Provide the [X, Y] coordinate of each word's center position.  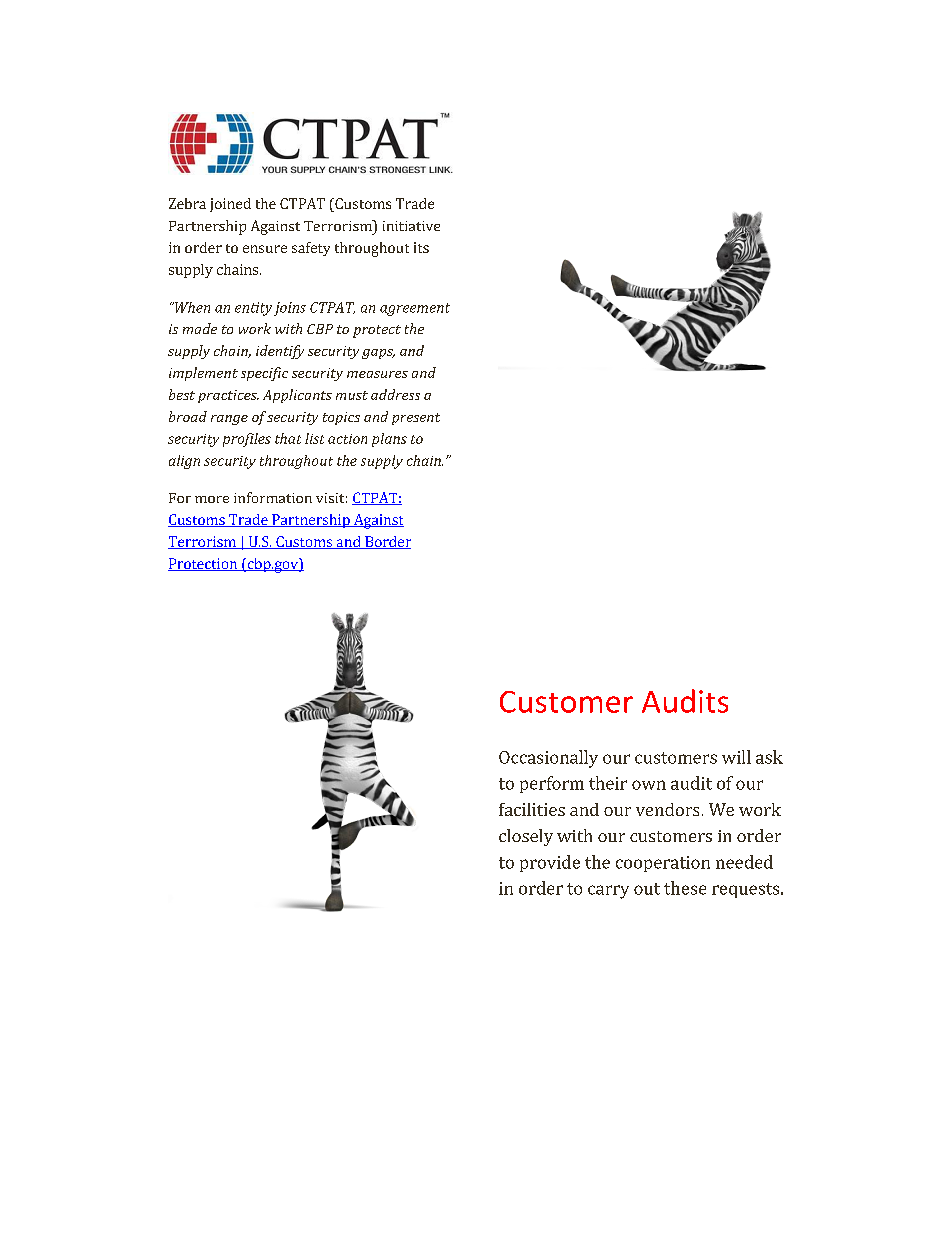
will [736, 757]
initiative [411, 226]
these [685, 888]
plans [389, 440]
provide [550, 863]
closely [526, 837]
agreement [415, 309]
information [273, 497]
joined [230, 205]
